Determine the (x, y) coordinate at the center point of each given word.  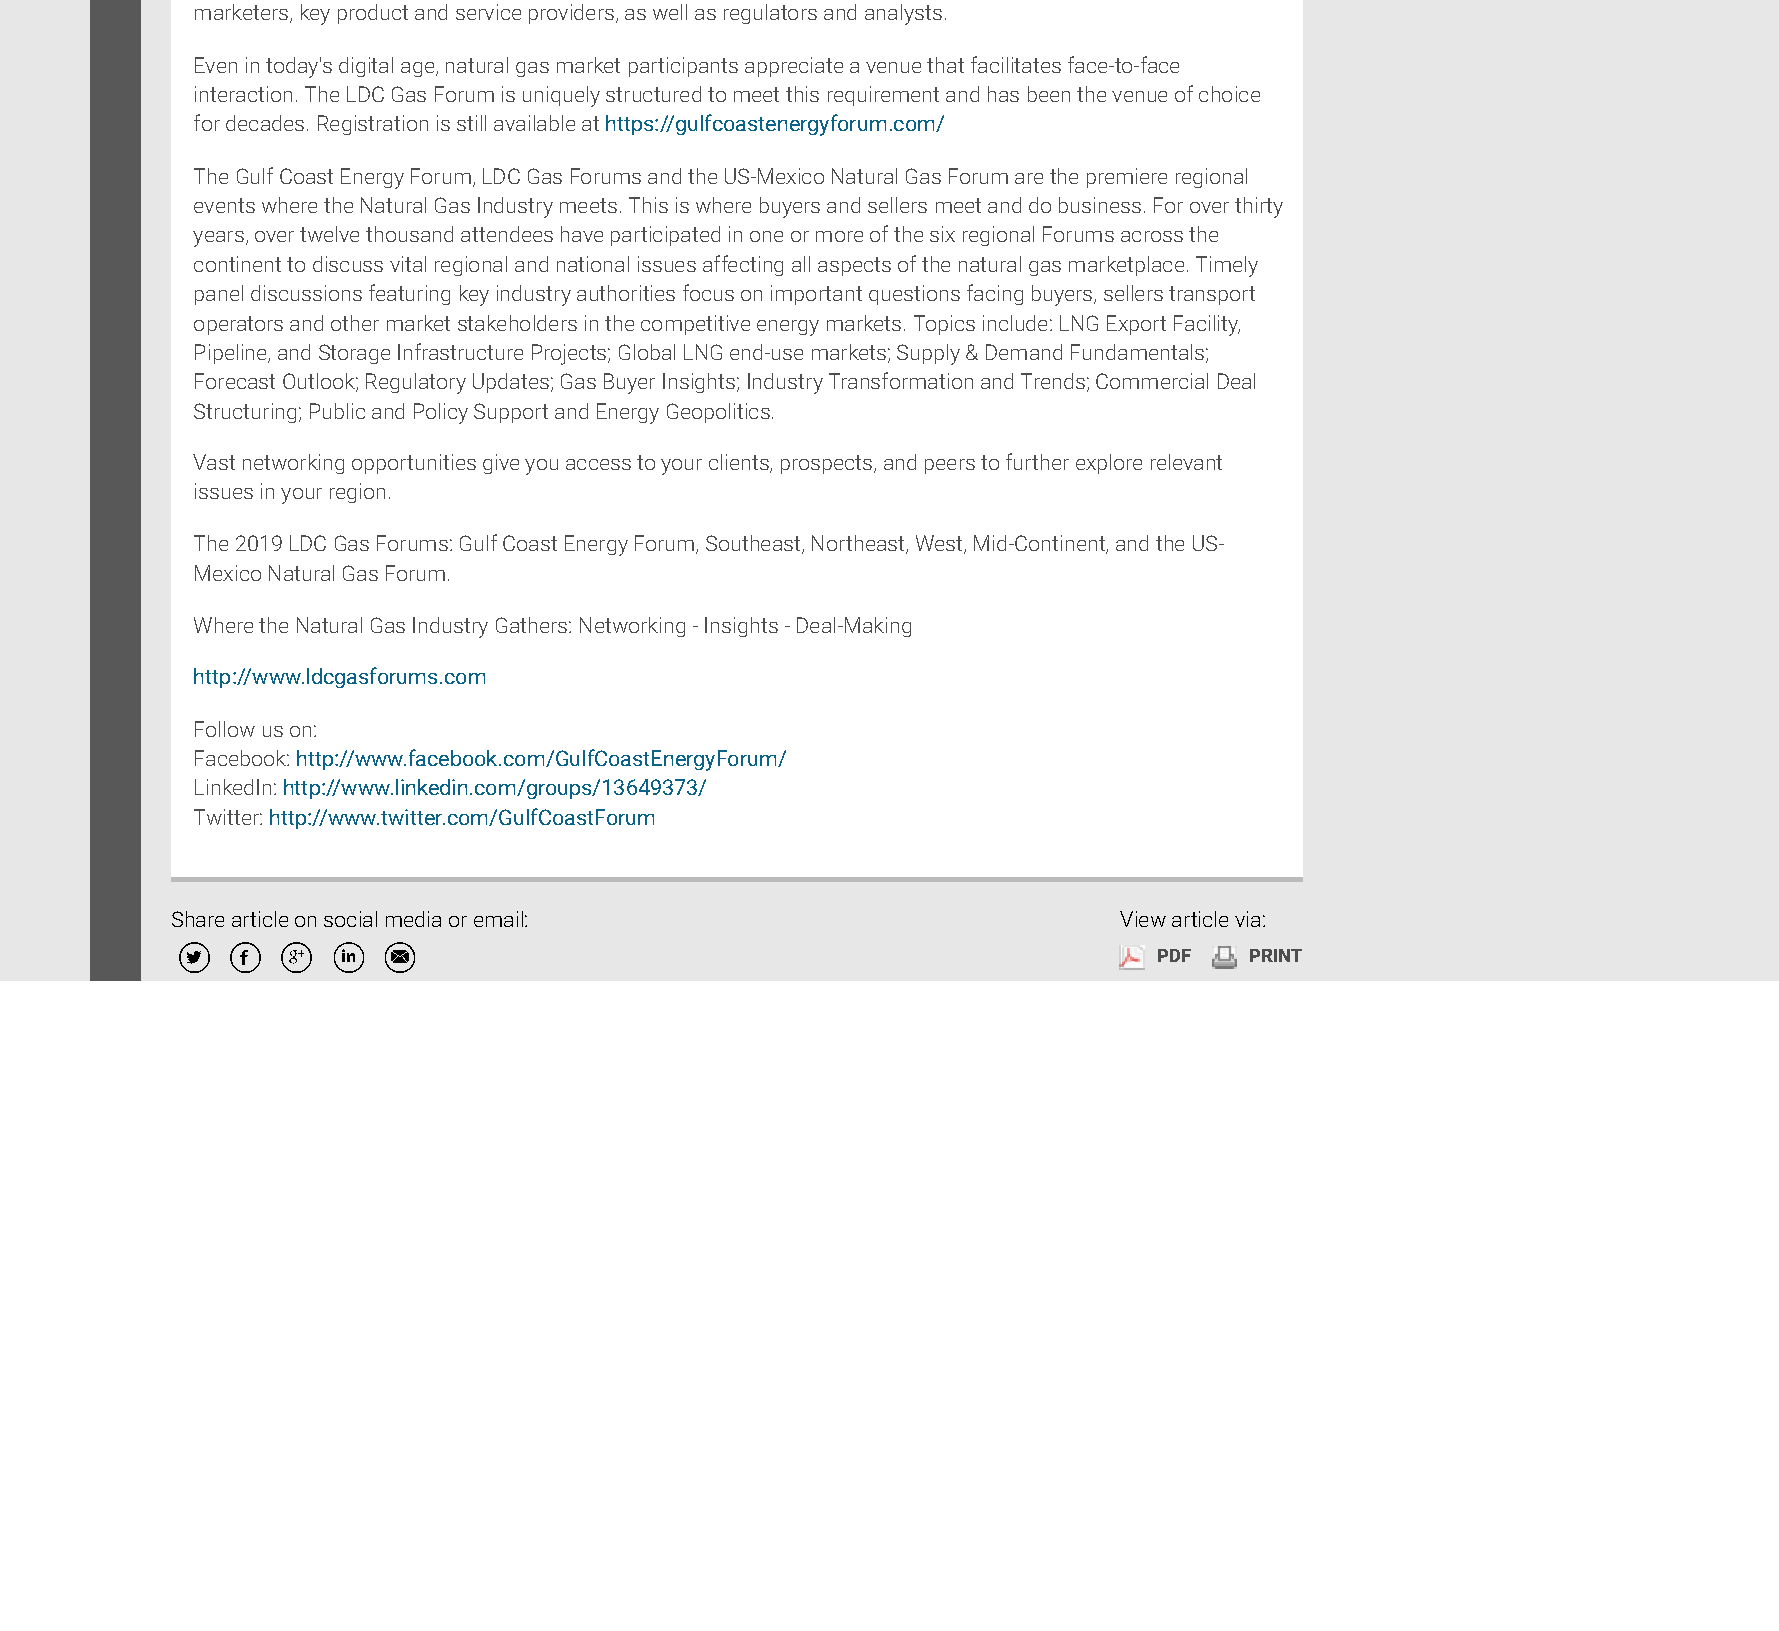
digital (366, 67)
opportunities (414, 464)
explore (1109, 464)
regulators (770, 14)
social (350, 919)
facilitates (1016, 64)
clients (740, 463)
